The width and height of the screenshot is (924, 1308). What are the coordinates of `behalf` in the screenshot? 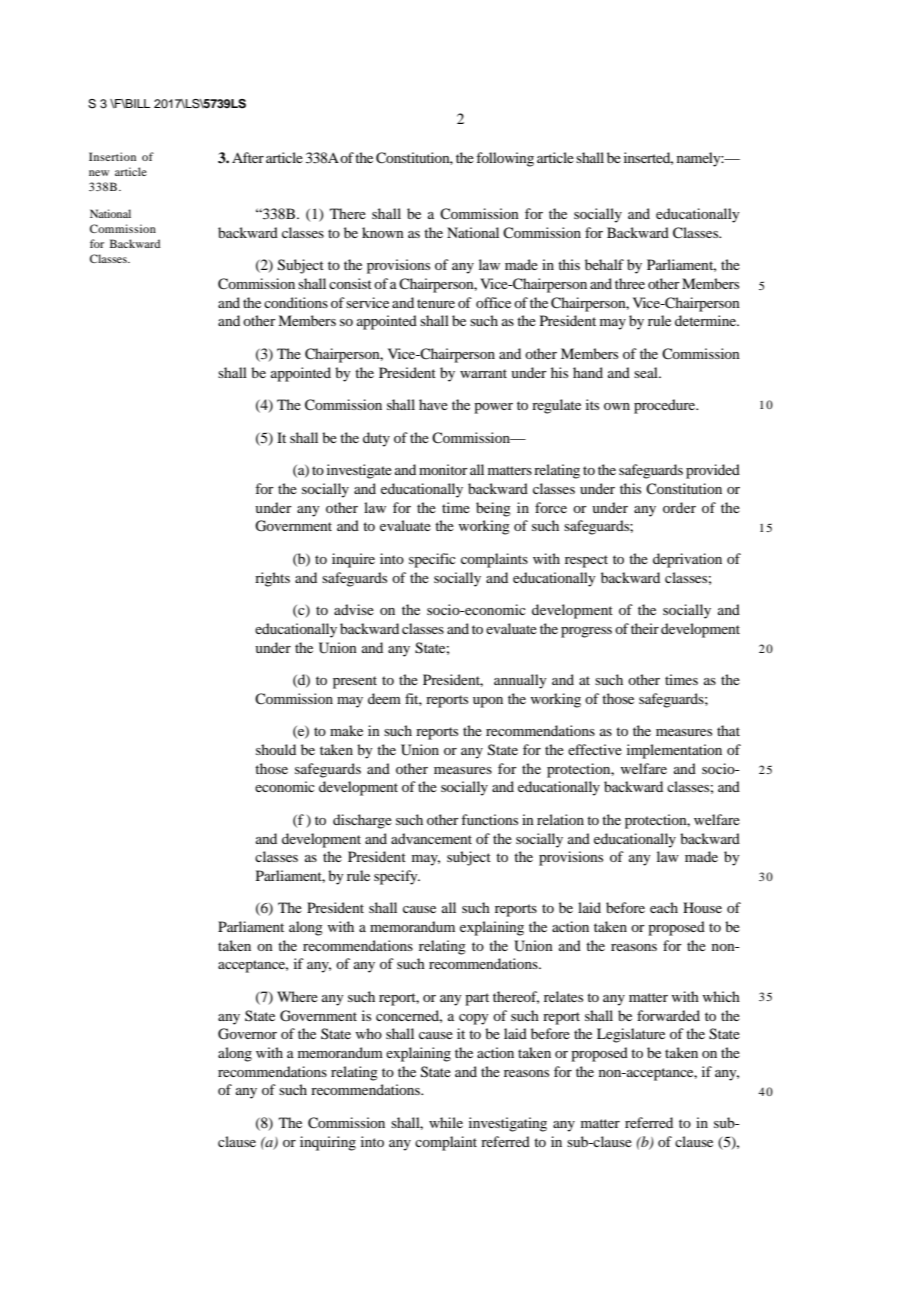 It's located at (604, 264).
